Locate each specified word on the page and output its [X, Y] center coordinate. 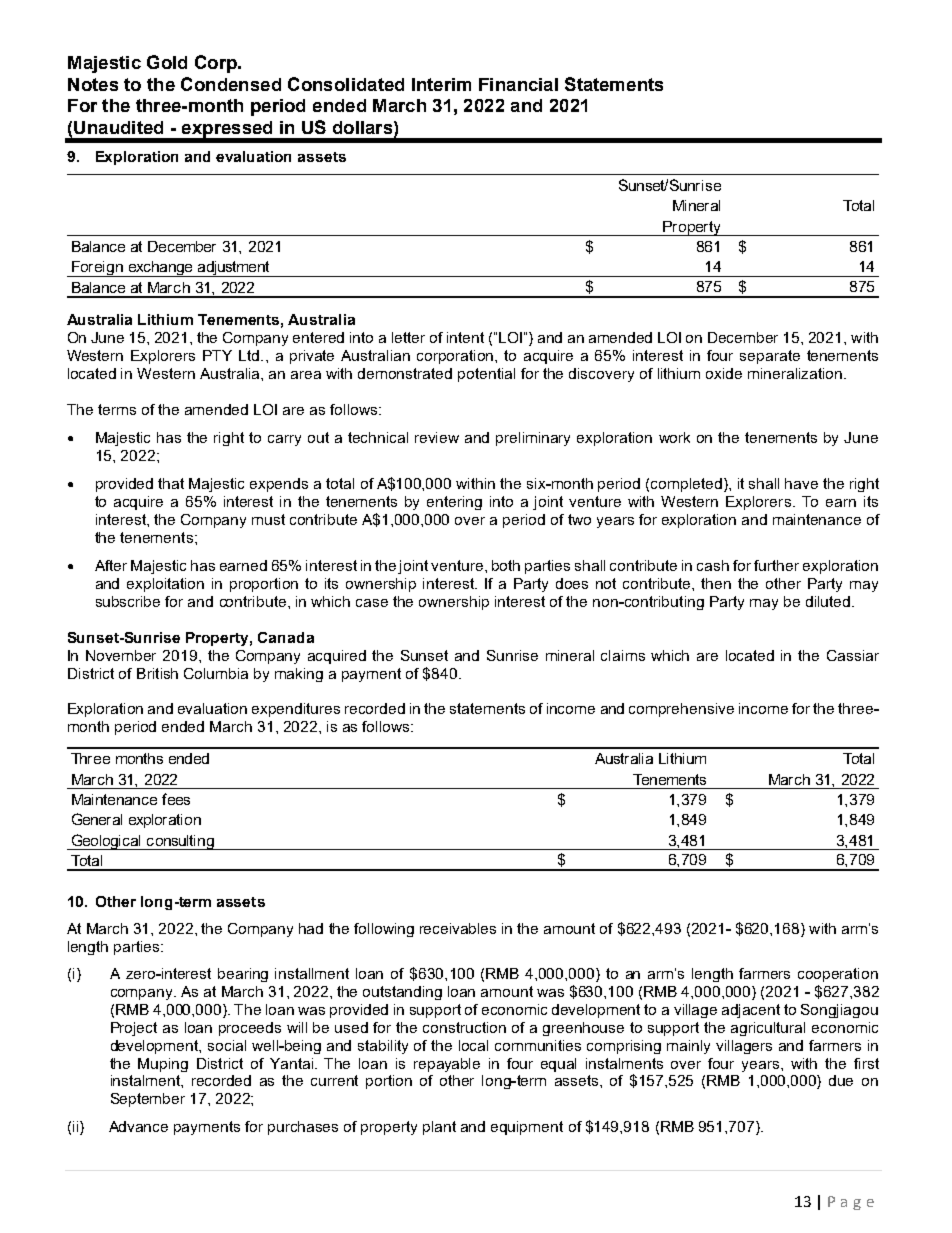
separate [770, 357]
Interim [441, 84]
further [776, 565]
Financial [518, 84]
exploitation [165, 585]
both [506, 565]
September [148, 1100]
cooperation [838, 975]
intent [465, 337]
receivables [458, 928]
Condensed [231, 84]
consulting [180, 842]
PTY [217, 355]
